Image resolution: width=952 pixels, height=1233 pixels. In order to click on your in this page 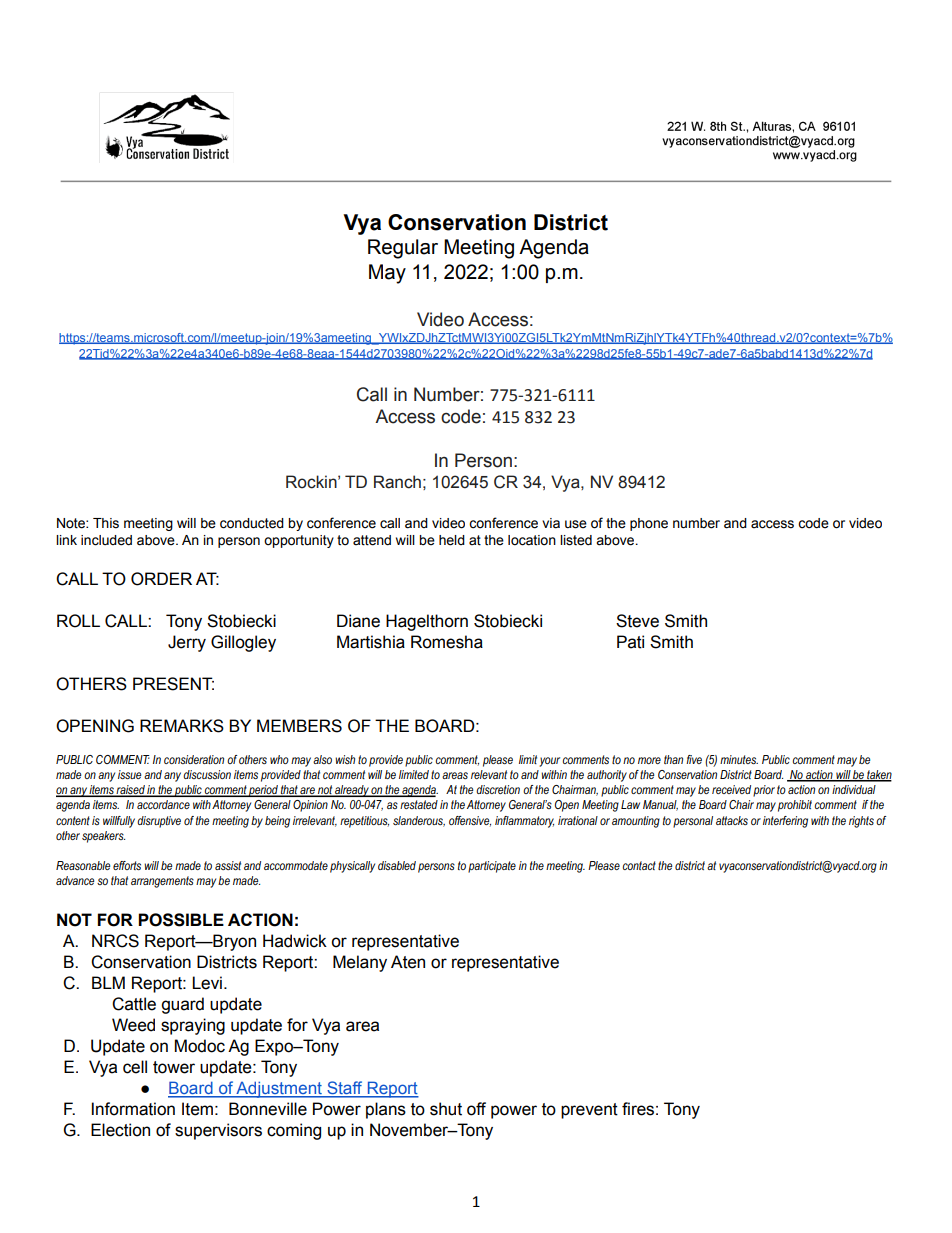, I will do `click(549, 762)`.
